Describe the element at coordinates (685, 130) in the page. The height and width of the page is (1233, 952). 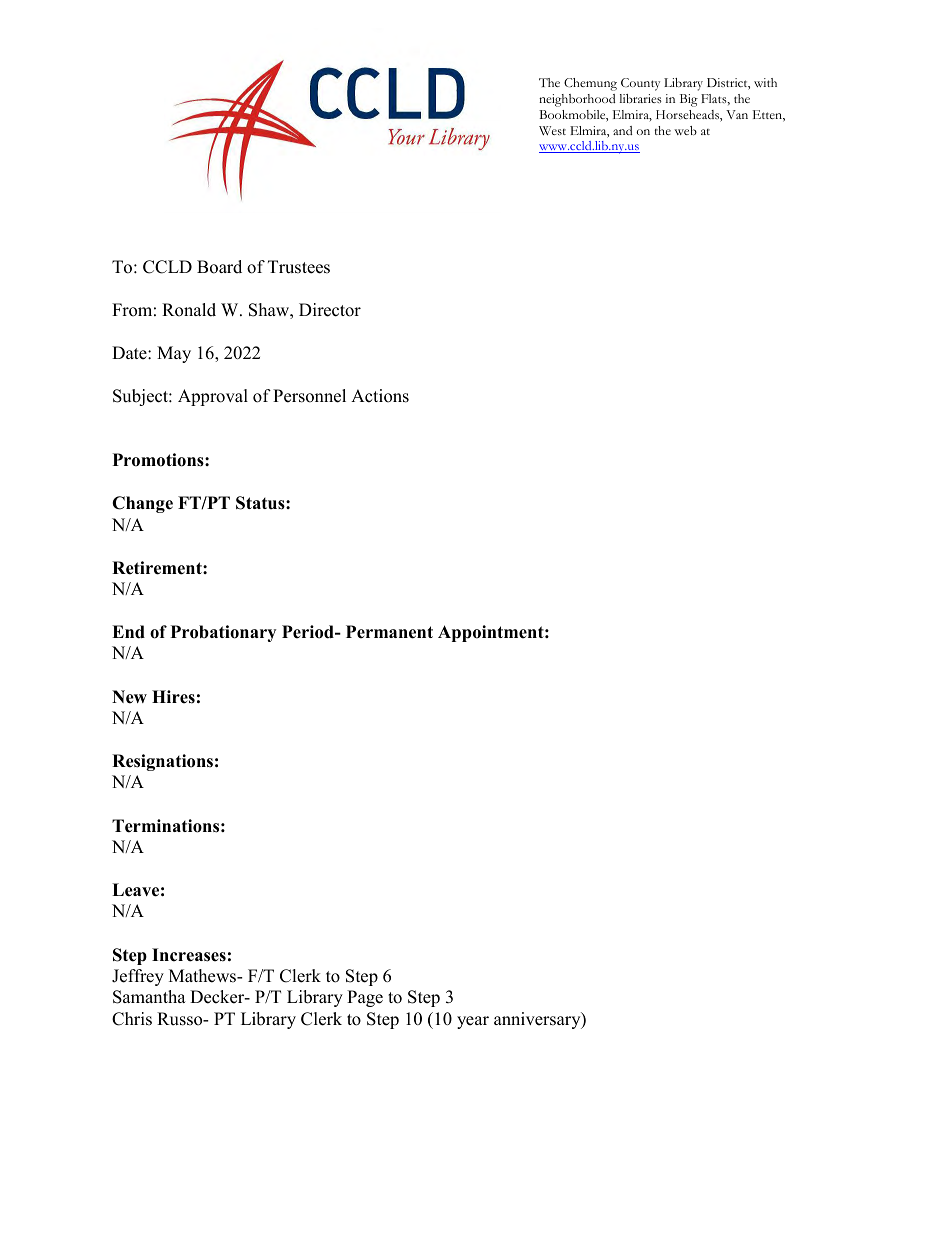
I see `web` at that location.
